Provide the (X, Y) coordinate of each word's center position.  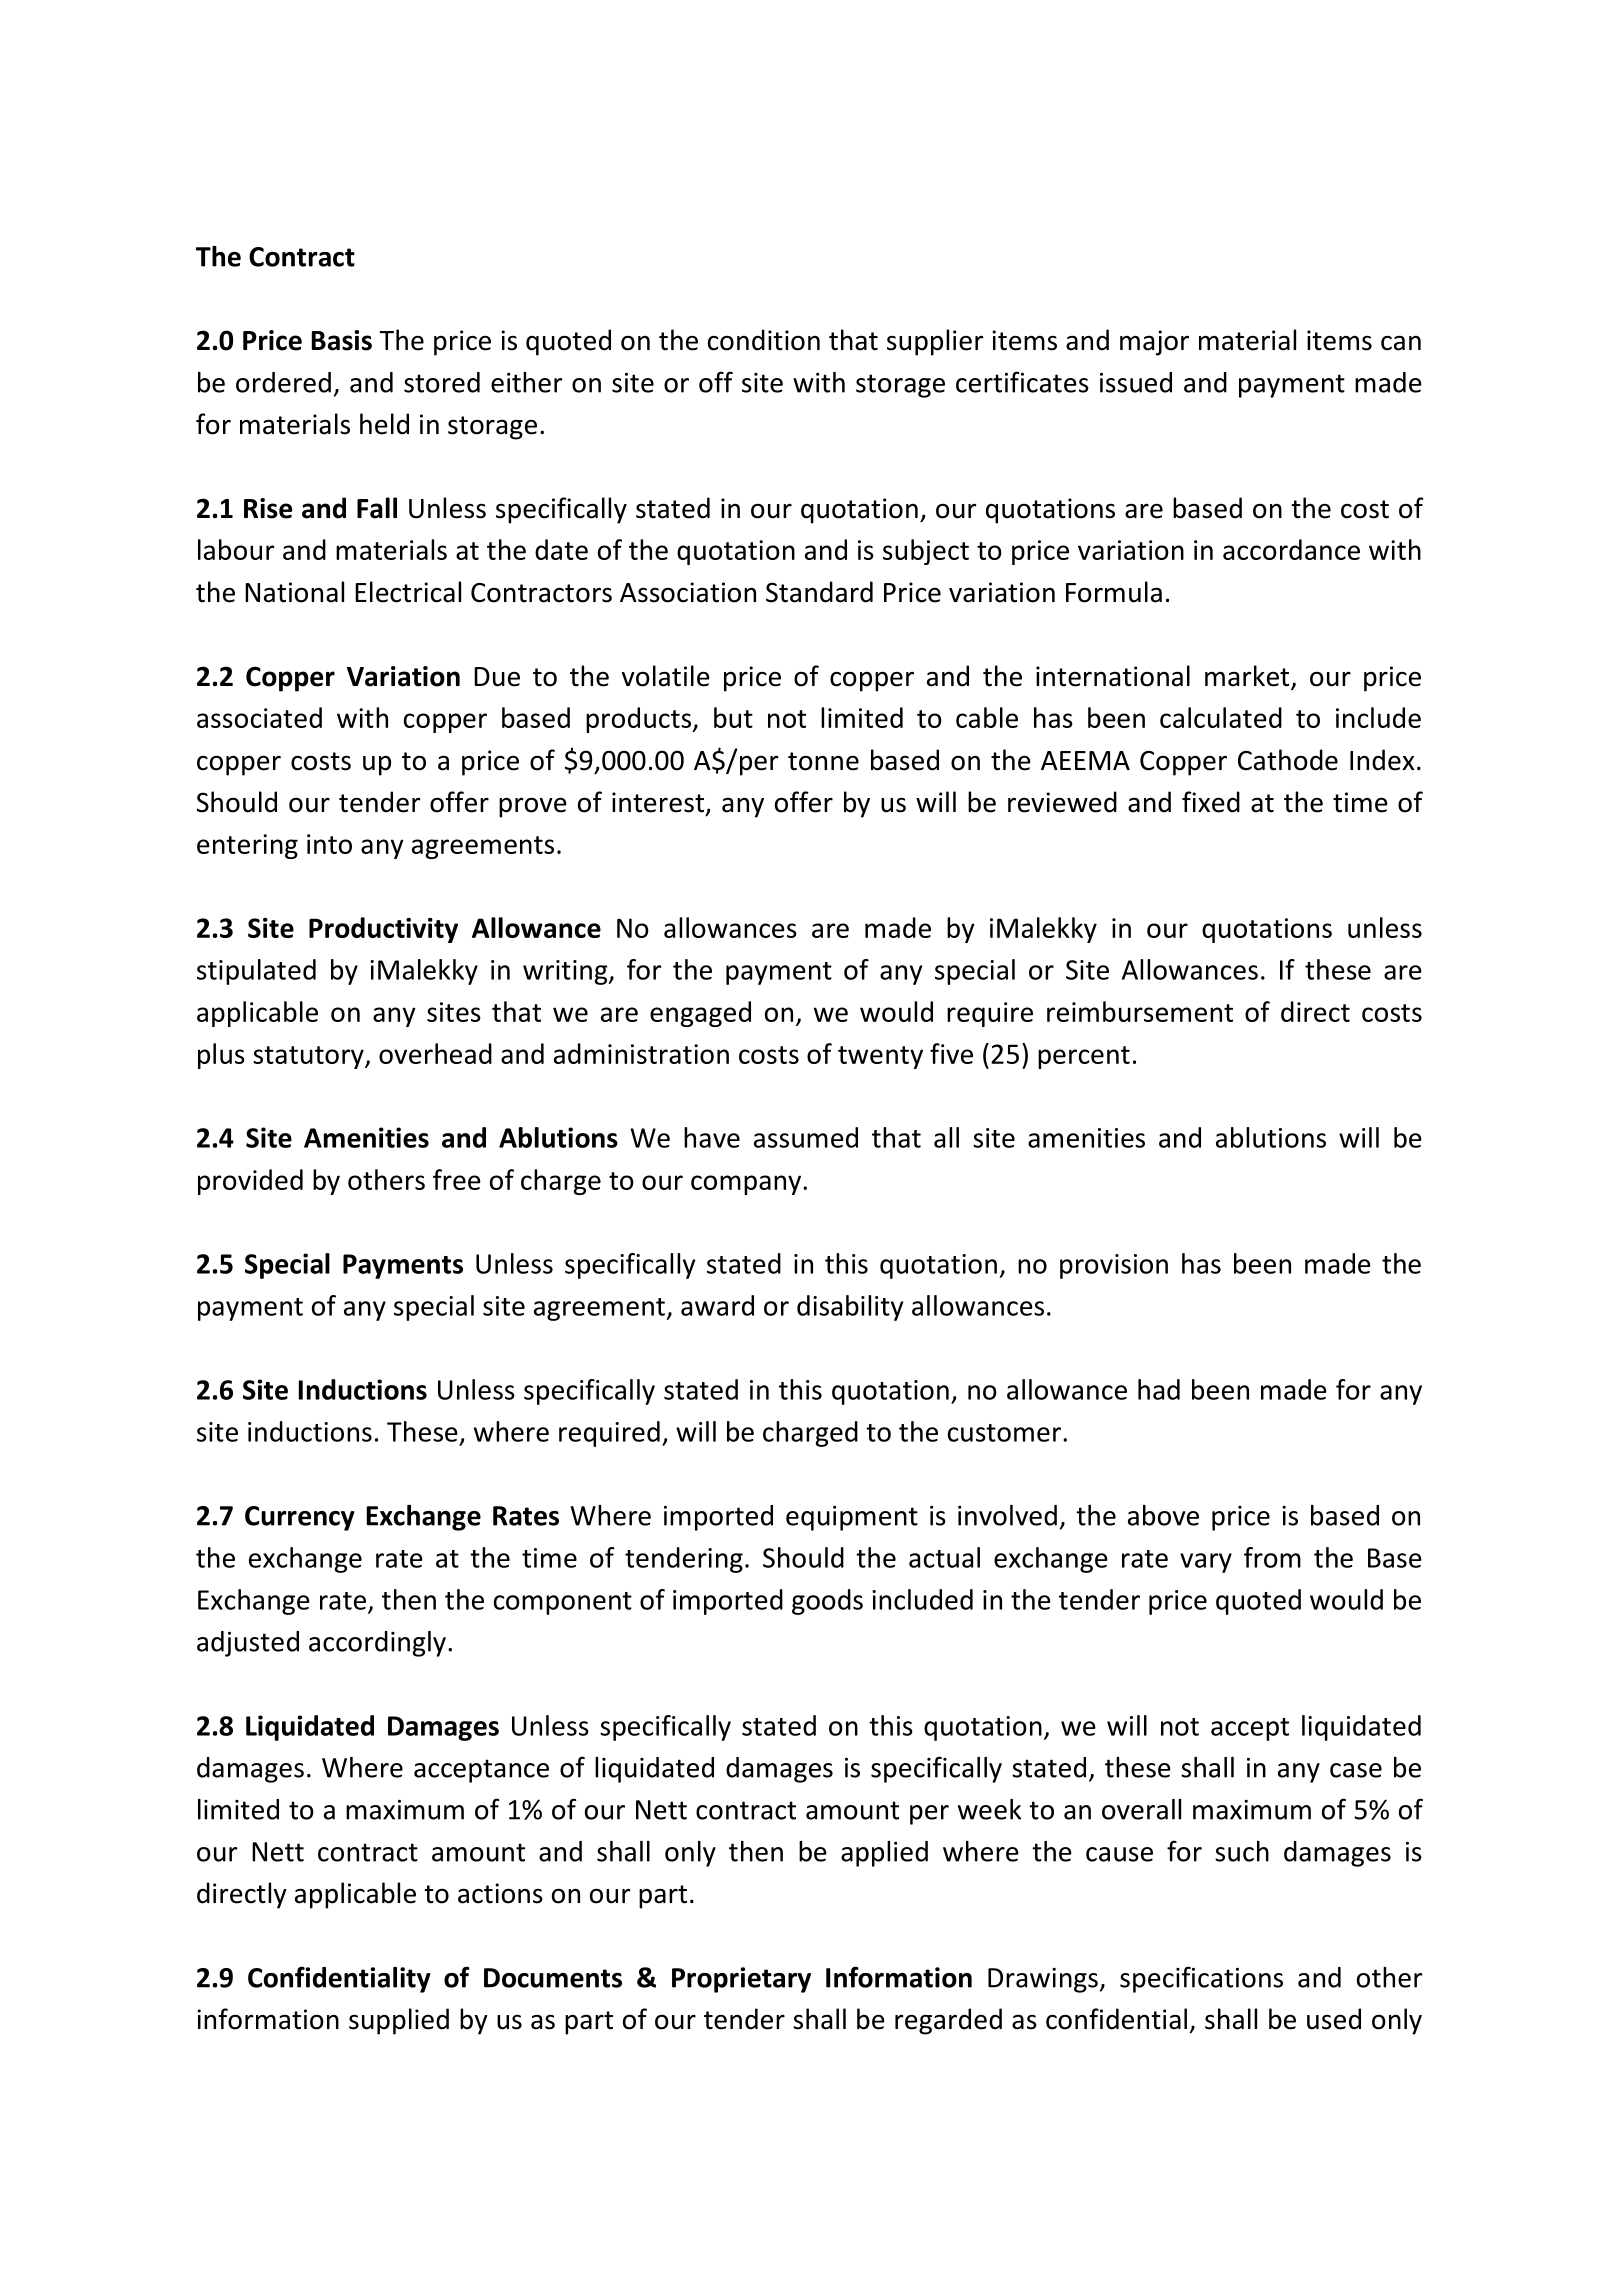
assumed (806, 1137)
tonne (823, 761)
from (1272, 1557)
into (329, 844)
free (457, 1179)
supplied (399, 2021)
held (384, 424)
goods (827, 1602)
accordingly (377, 1644)
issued (1136, 382)
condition (764, 340)
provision (1114, 1266)
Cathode (1288, 760)
